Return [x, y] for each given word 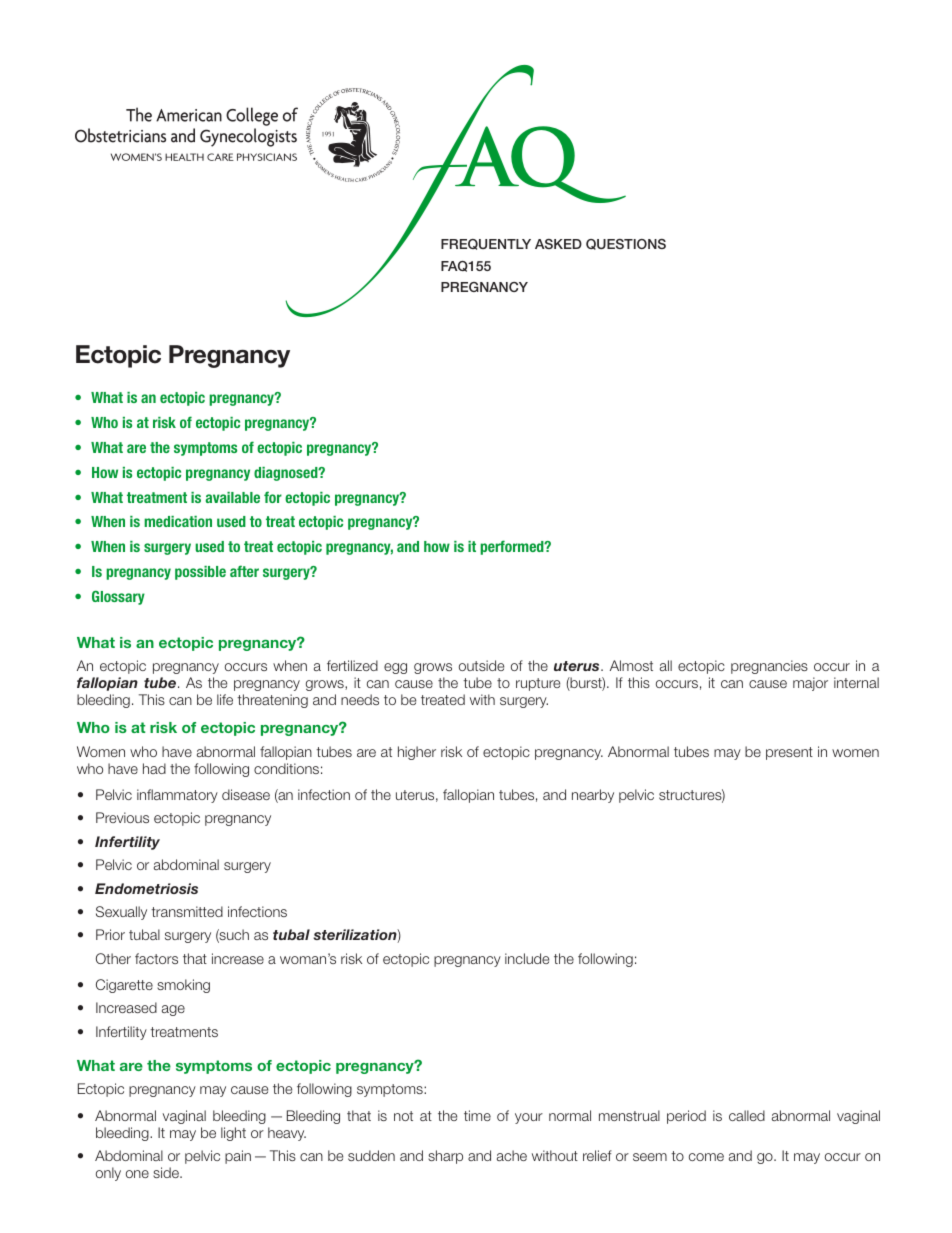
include [527, 958]
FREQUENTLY [486, 244]
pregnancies [769, 667]
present [789, 753]
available [232, 497]
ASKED [558, 244]
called [747, 1115]
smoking [183, 986]
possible [200, 573]
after [244, 571]
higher [417, 753]
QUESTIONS [626, 244]
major [810, 684]
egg [395, 668]
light [233, 1134]
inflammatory [177, 796]
